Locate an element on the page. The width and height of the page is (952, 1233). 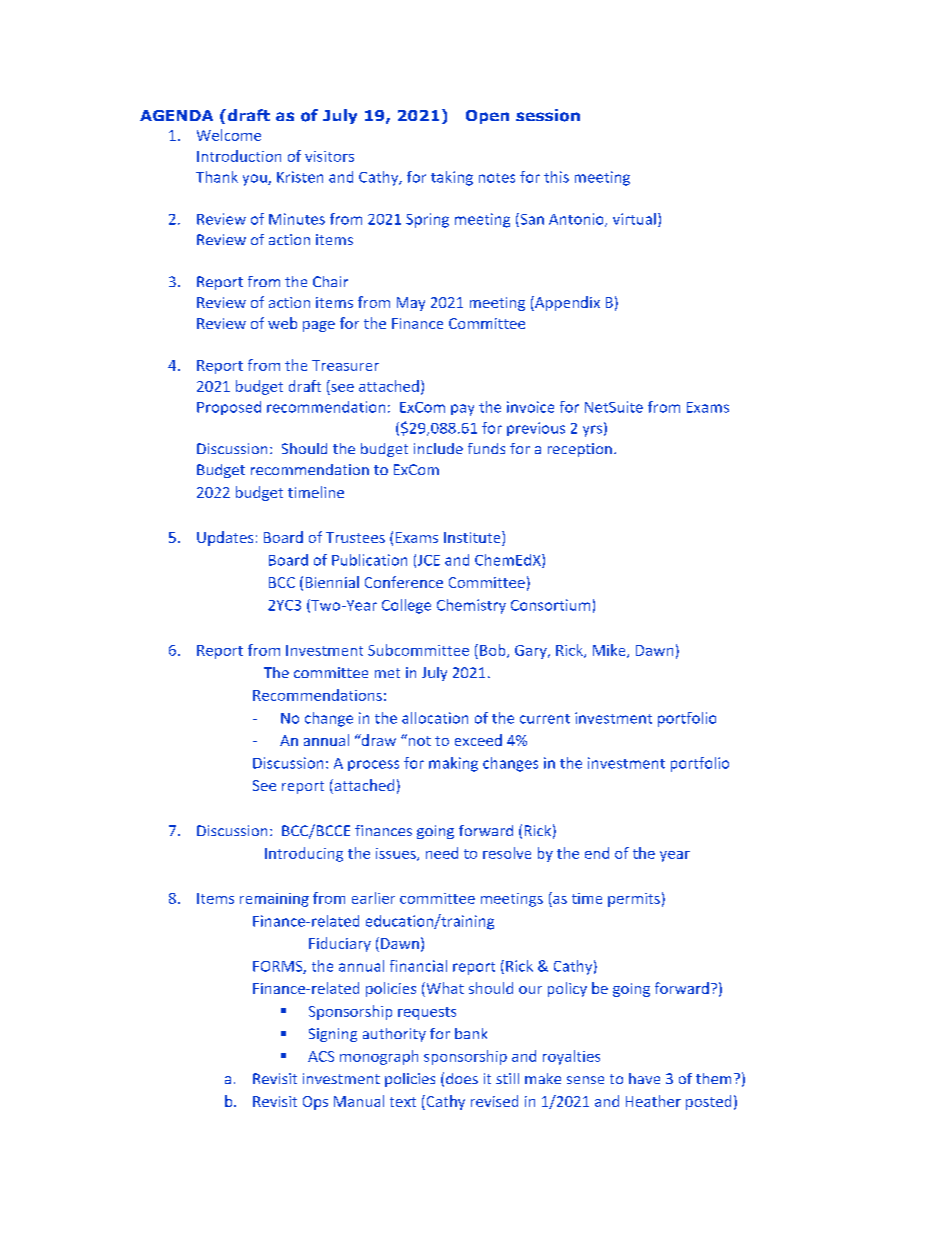
Proposed is located at coordinates (229, 408).
